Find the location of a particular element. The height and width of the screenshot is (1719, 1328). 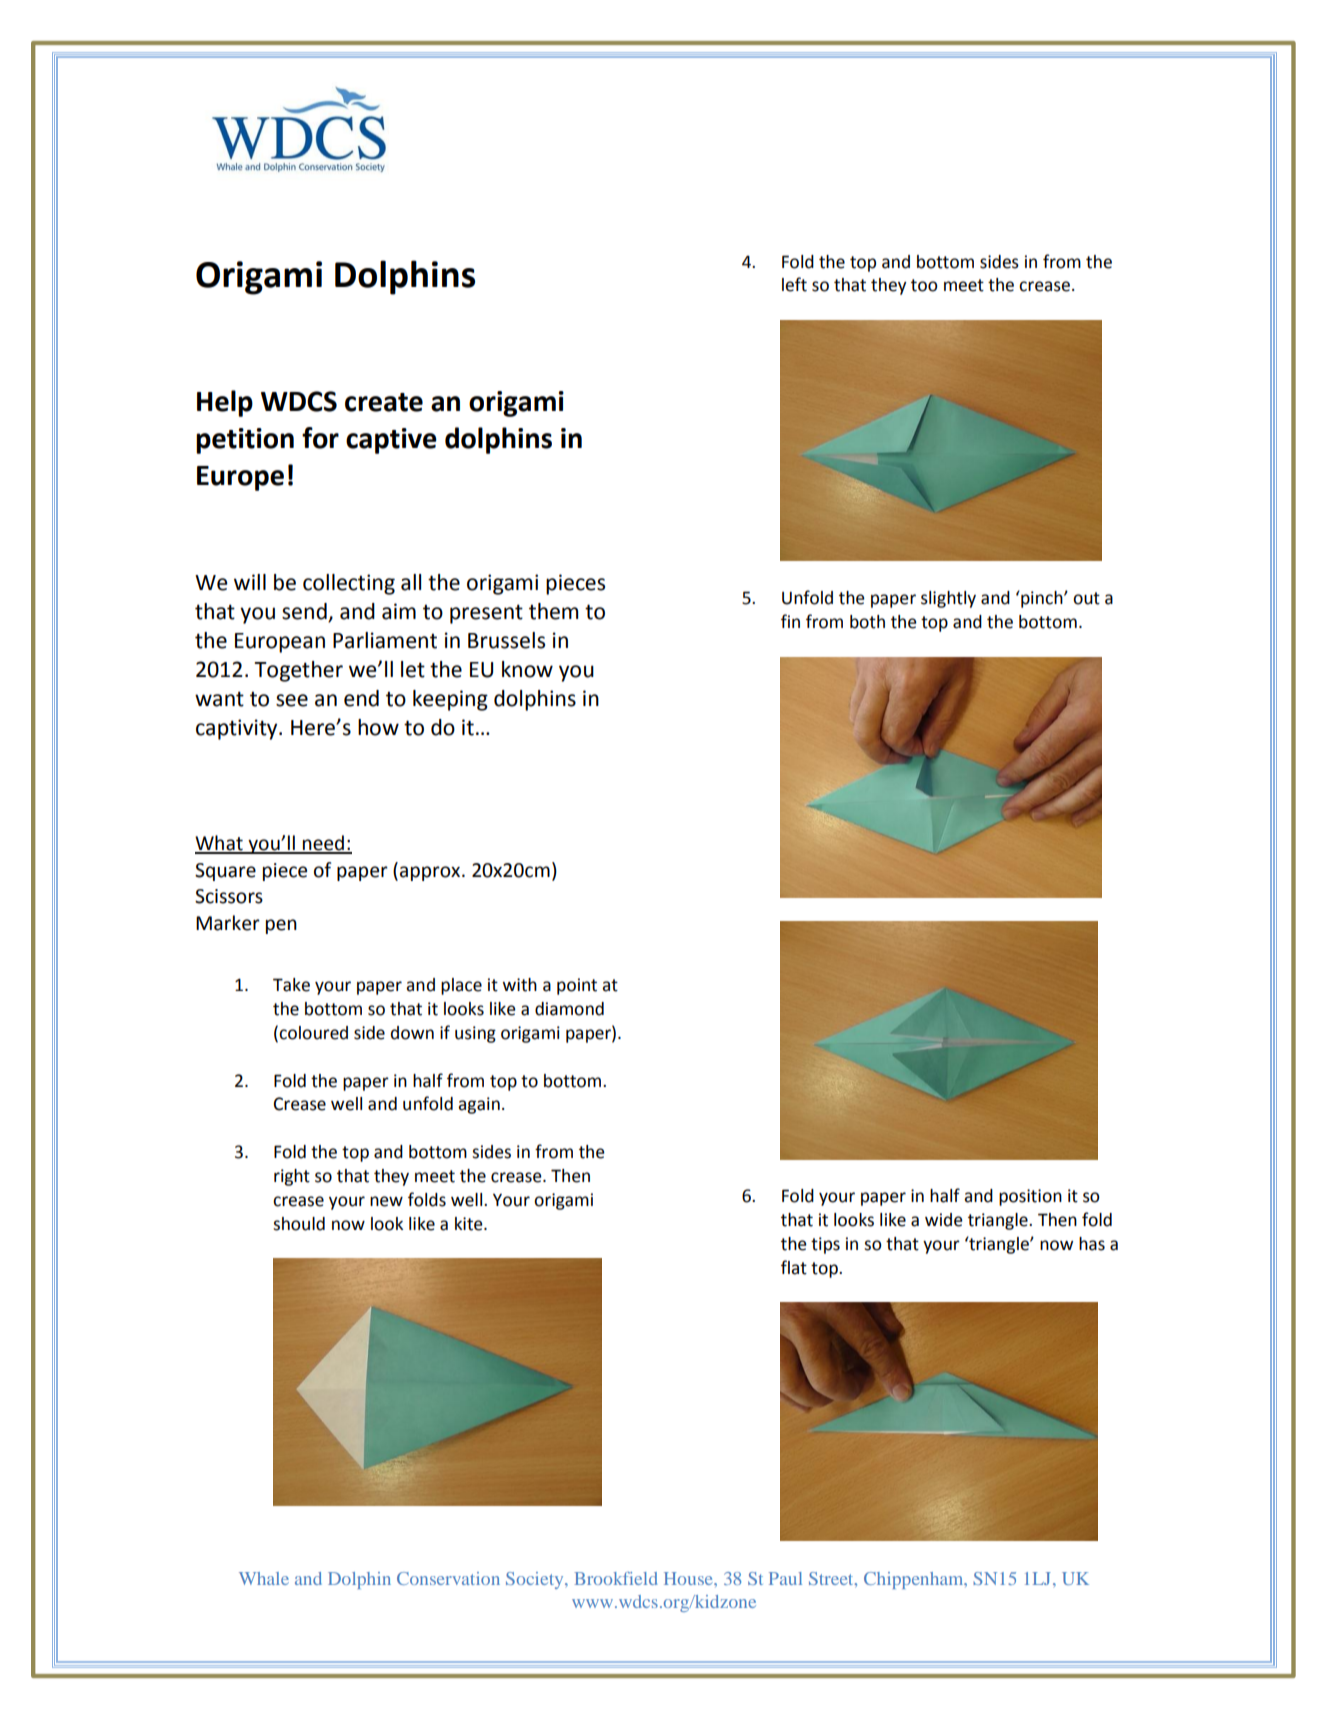

send is located at coordinates (304, 611).
